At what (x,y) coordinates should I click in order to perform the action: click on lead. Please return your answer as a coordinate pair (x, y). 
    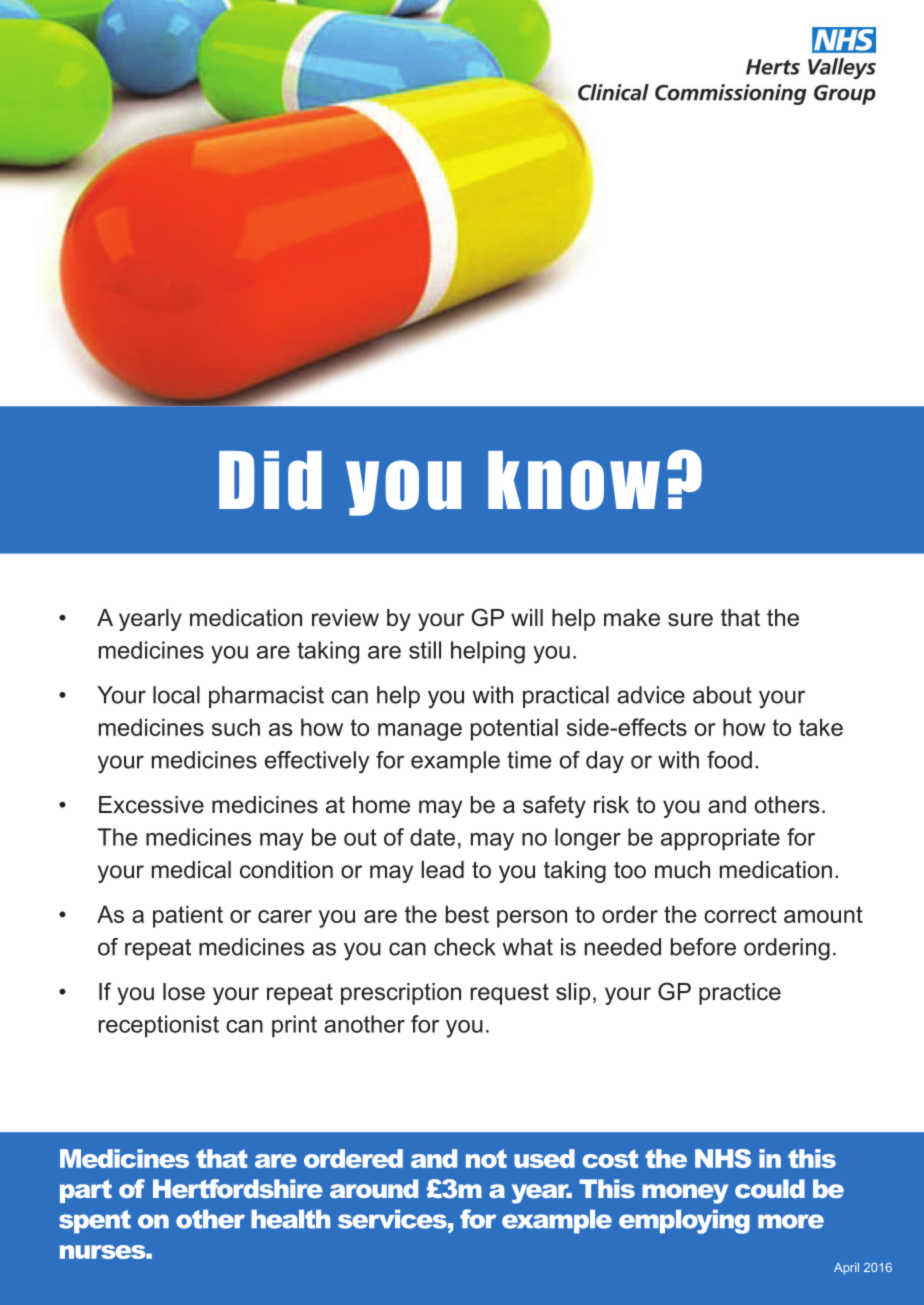
    Looking at the image, I should click on (442, 870).
